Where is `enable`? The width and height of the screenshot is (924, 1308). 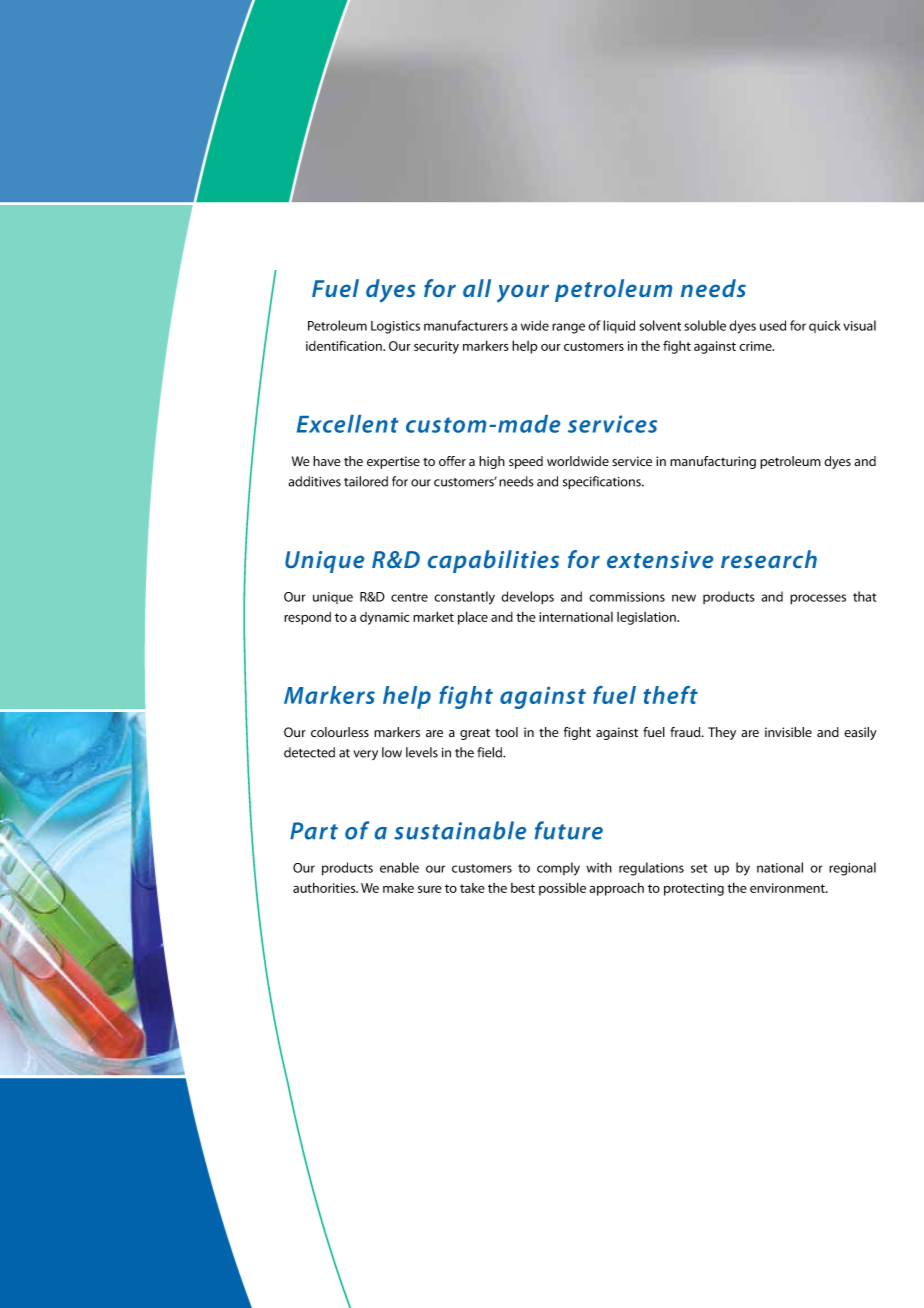
enable is located at coordinates (399, 867).
